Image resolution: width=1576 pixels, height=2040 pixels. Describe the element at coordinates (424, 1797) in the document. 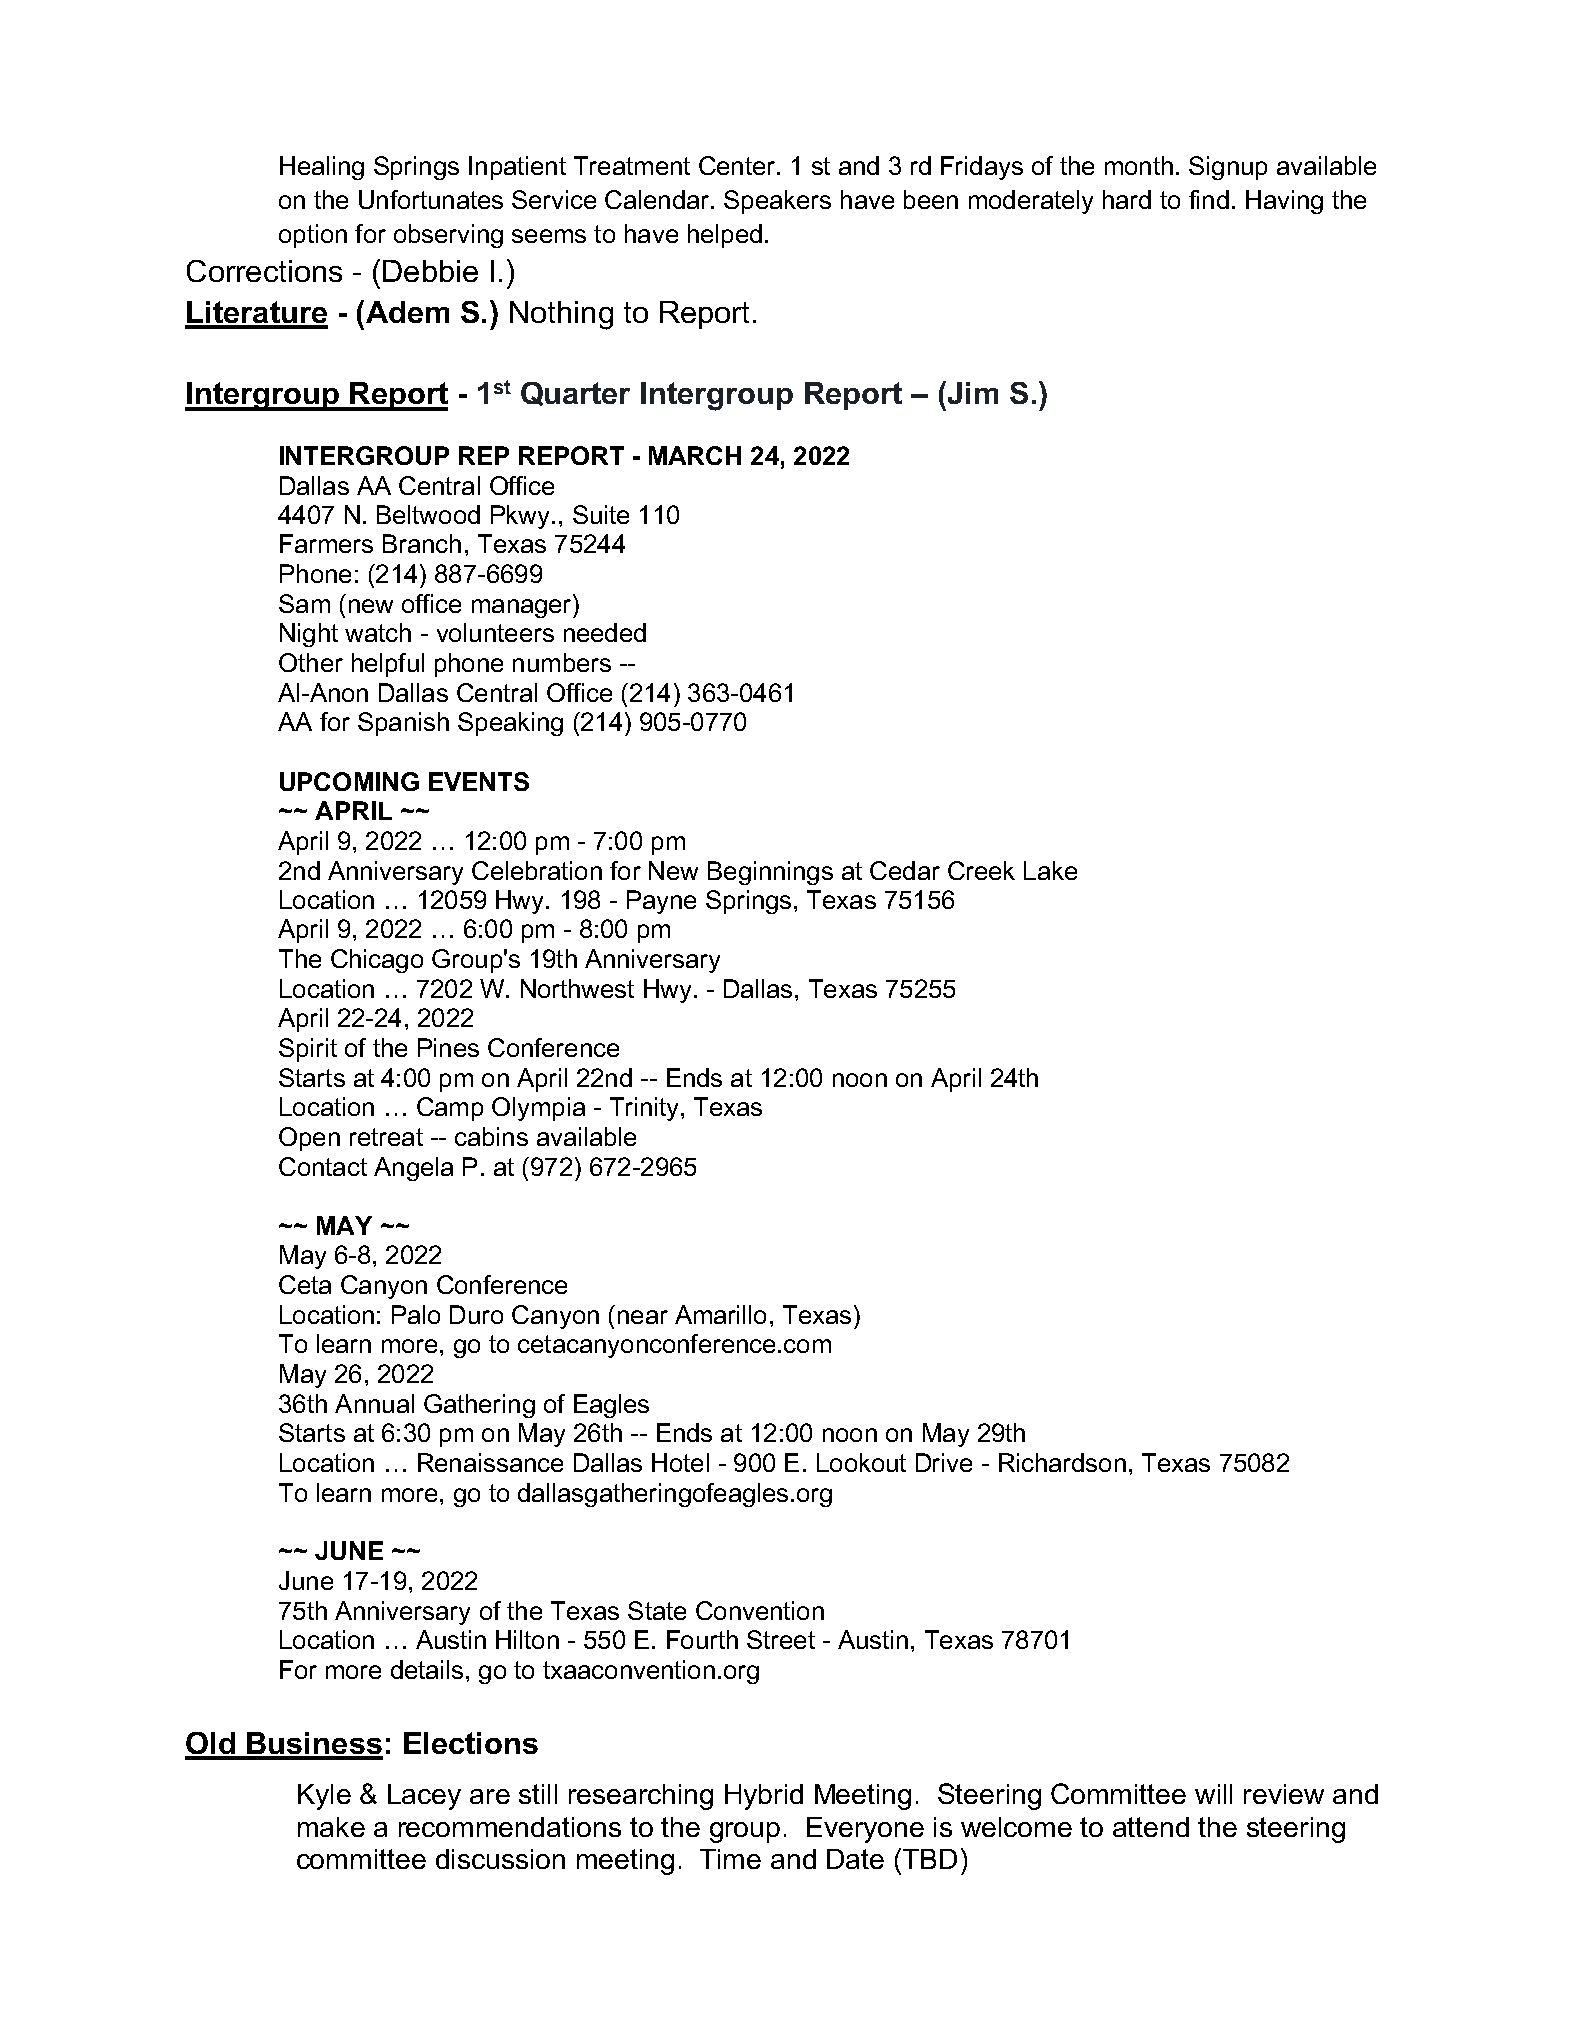

I see `Lacey` at that location.
